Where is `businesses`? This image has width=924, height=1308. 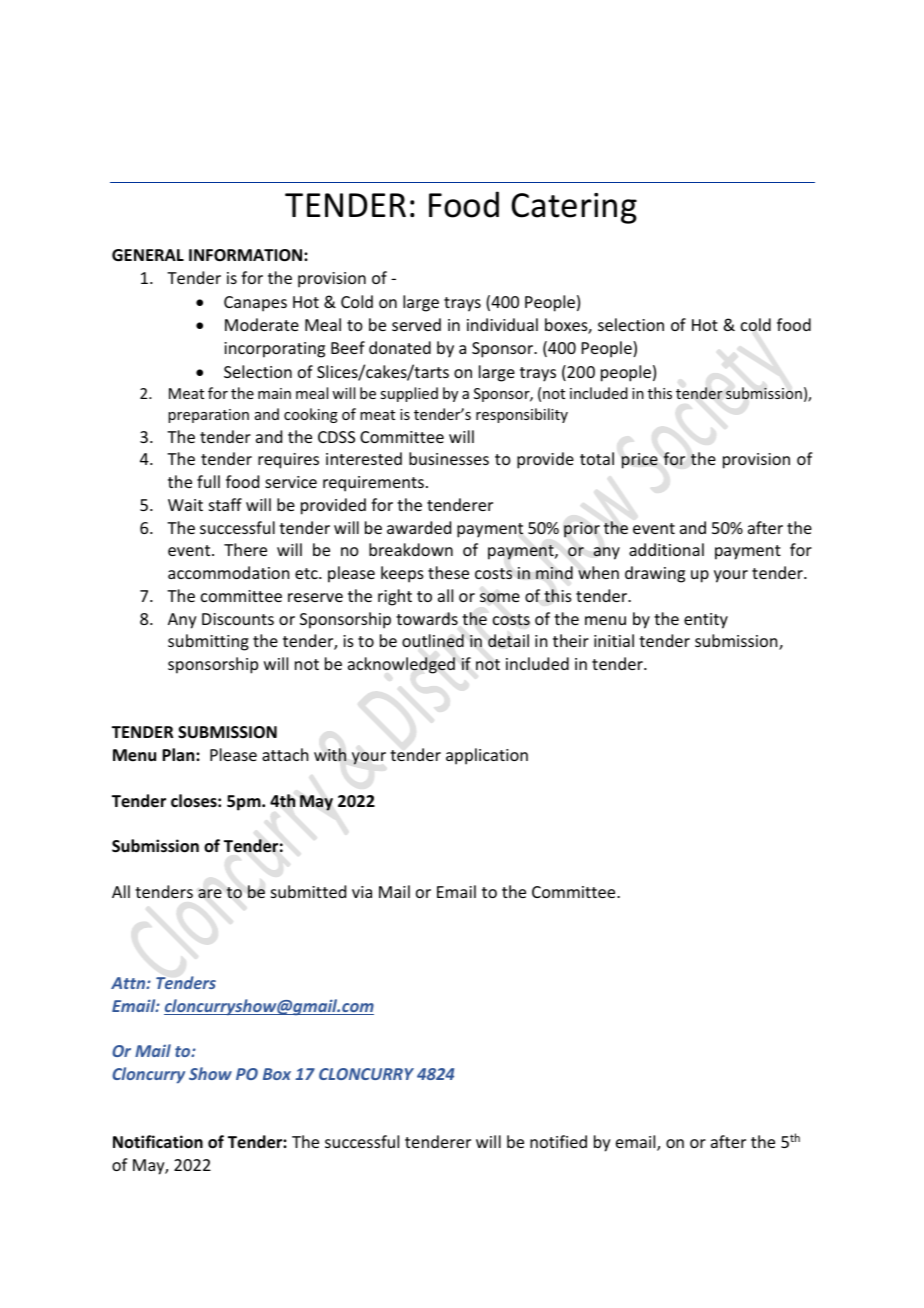 businesses is located at coordinates (449, 458).
